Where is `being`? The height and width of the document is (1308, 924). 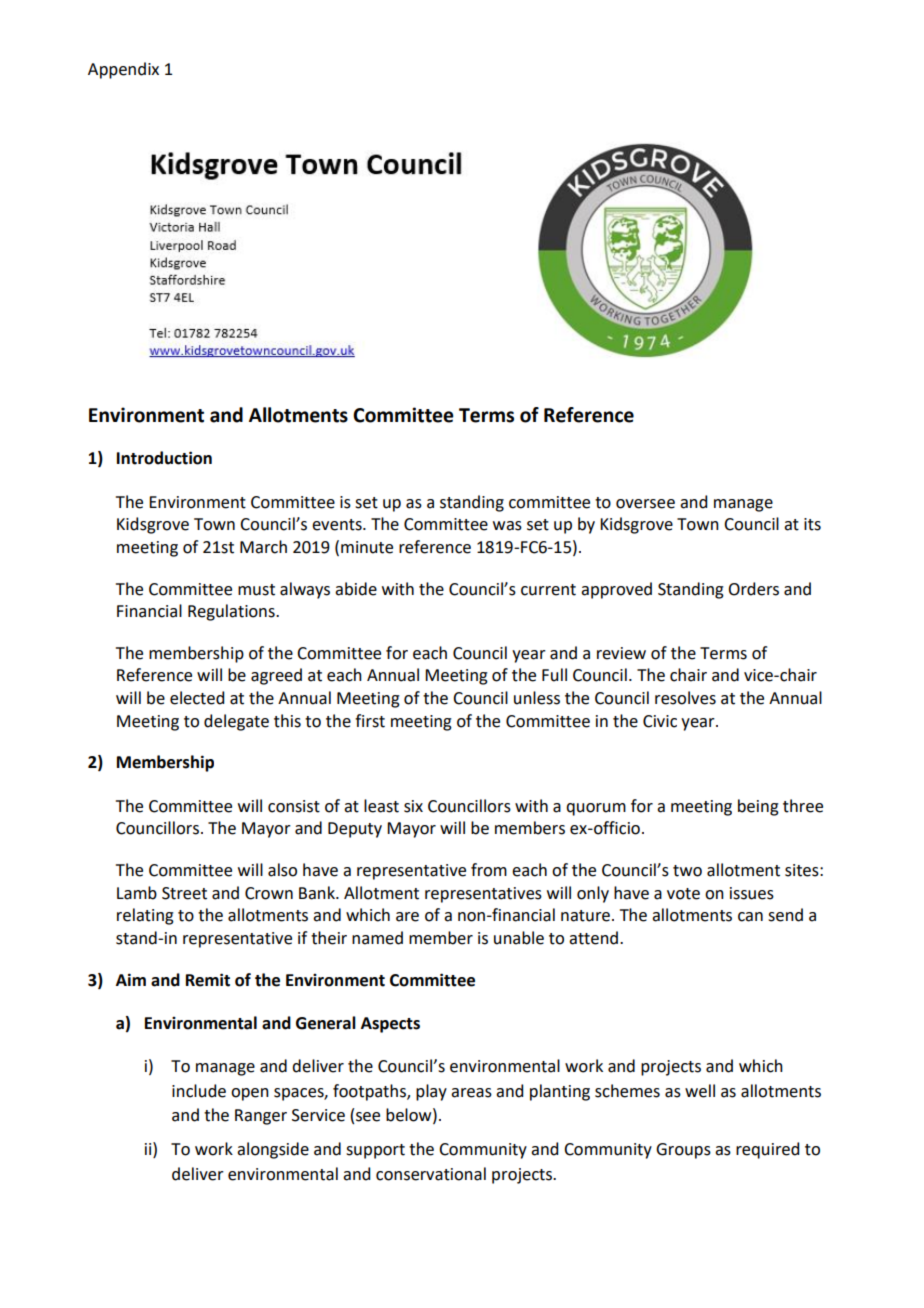
being is located at coordinates (758, 807).
